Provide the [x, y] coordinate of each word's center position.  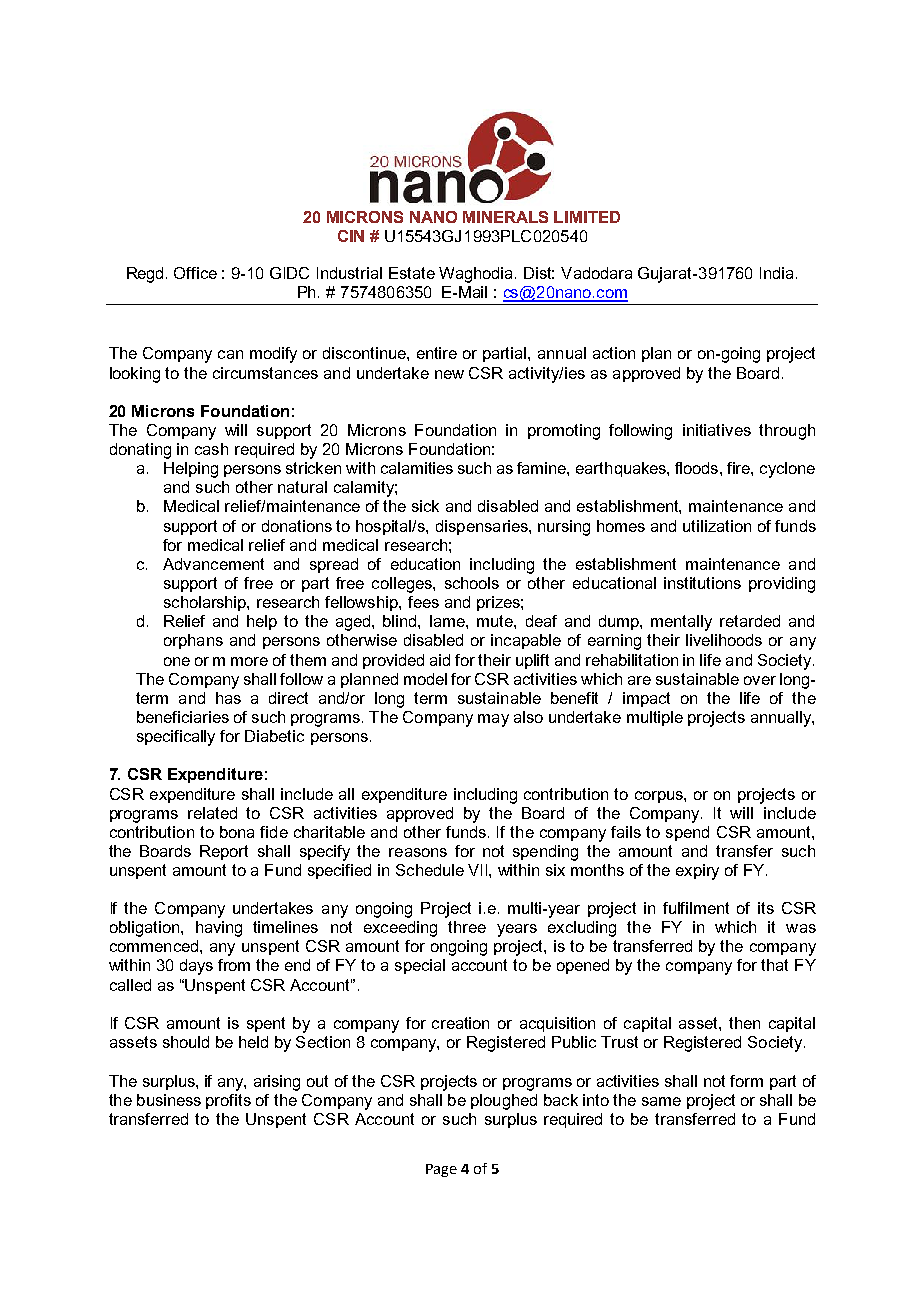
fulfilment [696, 908]
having [219, 929]
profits [228, 1101]
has [228, 698]
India [776, 273]
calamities [417, 468]
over [760, 680]
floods [698, 468]
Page [441, 1170]
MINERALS [505, 217]
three [467, 927]
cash [211, 449]
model [425, 679]
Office [195, 273]
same [661, 1101]
